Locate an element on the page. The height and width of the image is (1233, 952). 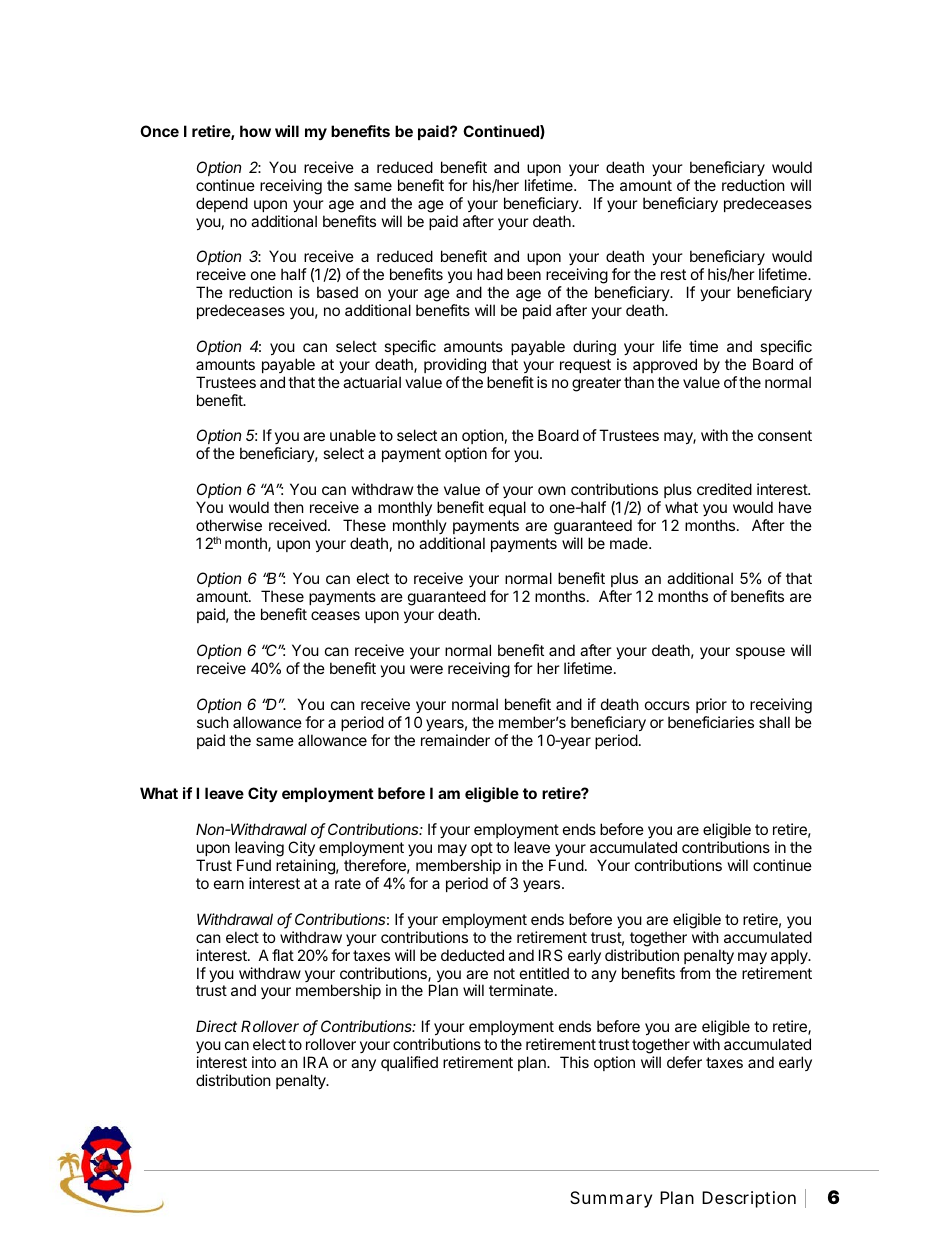
had is located at coordinates (490, 274).
